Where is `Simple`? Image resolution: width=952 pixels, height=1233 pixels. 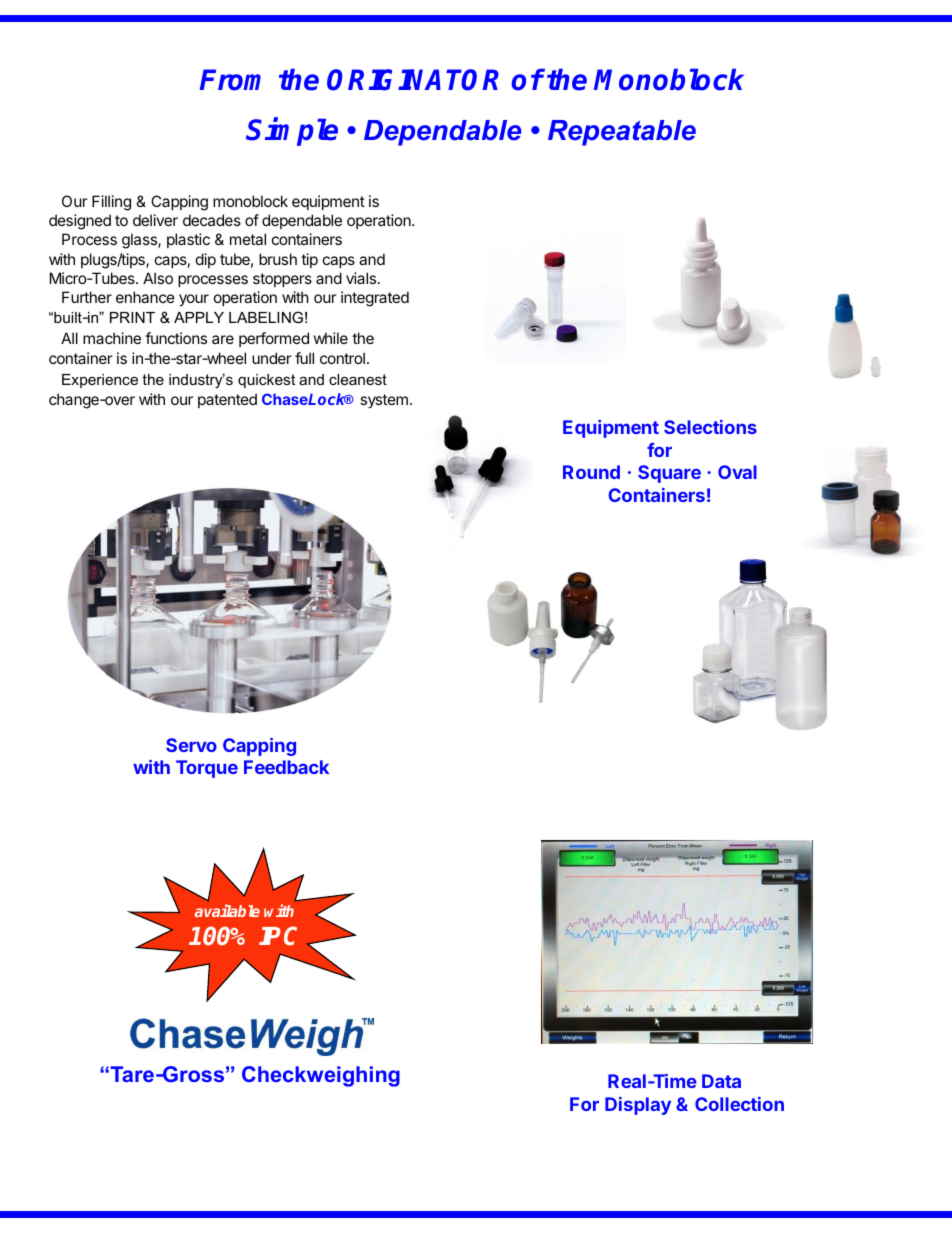
Simple is located at coordinates (292, 132).
